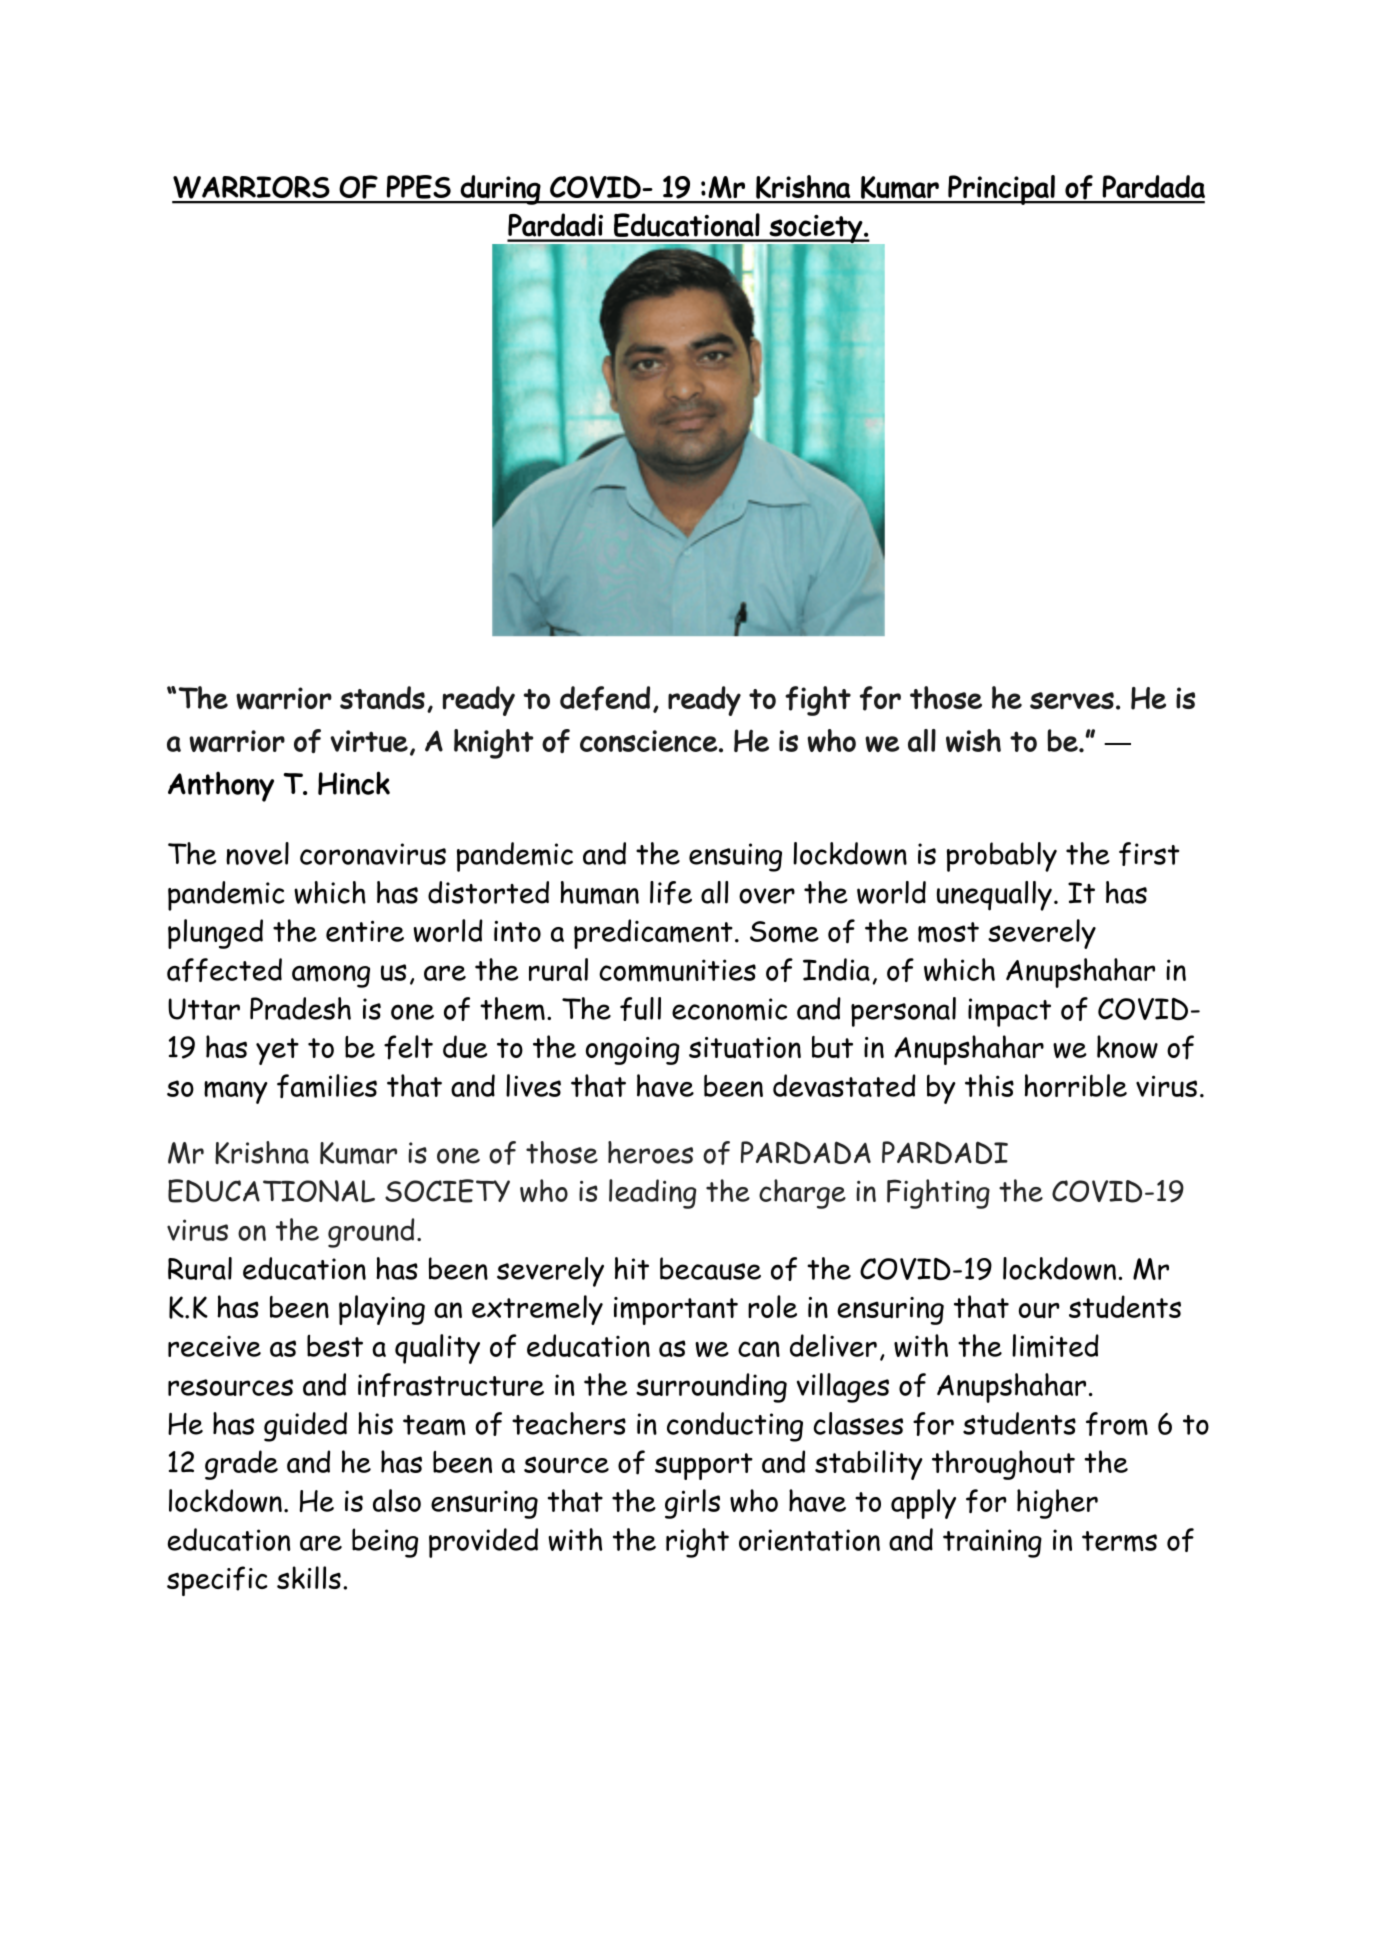 The image size is (1377, 1949). Describe the element at coordinates (1001, 190) in the screenshot. I see `Principal` at that location.
